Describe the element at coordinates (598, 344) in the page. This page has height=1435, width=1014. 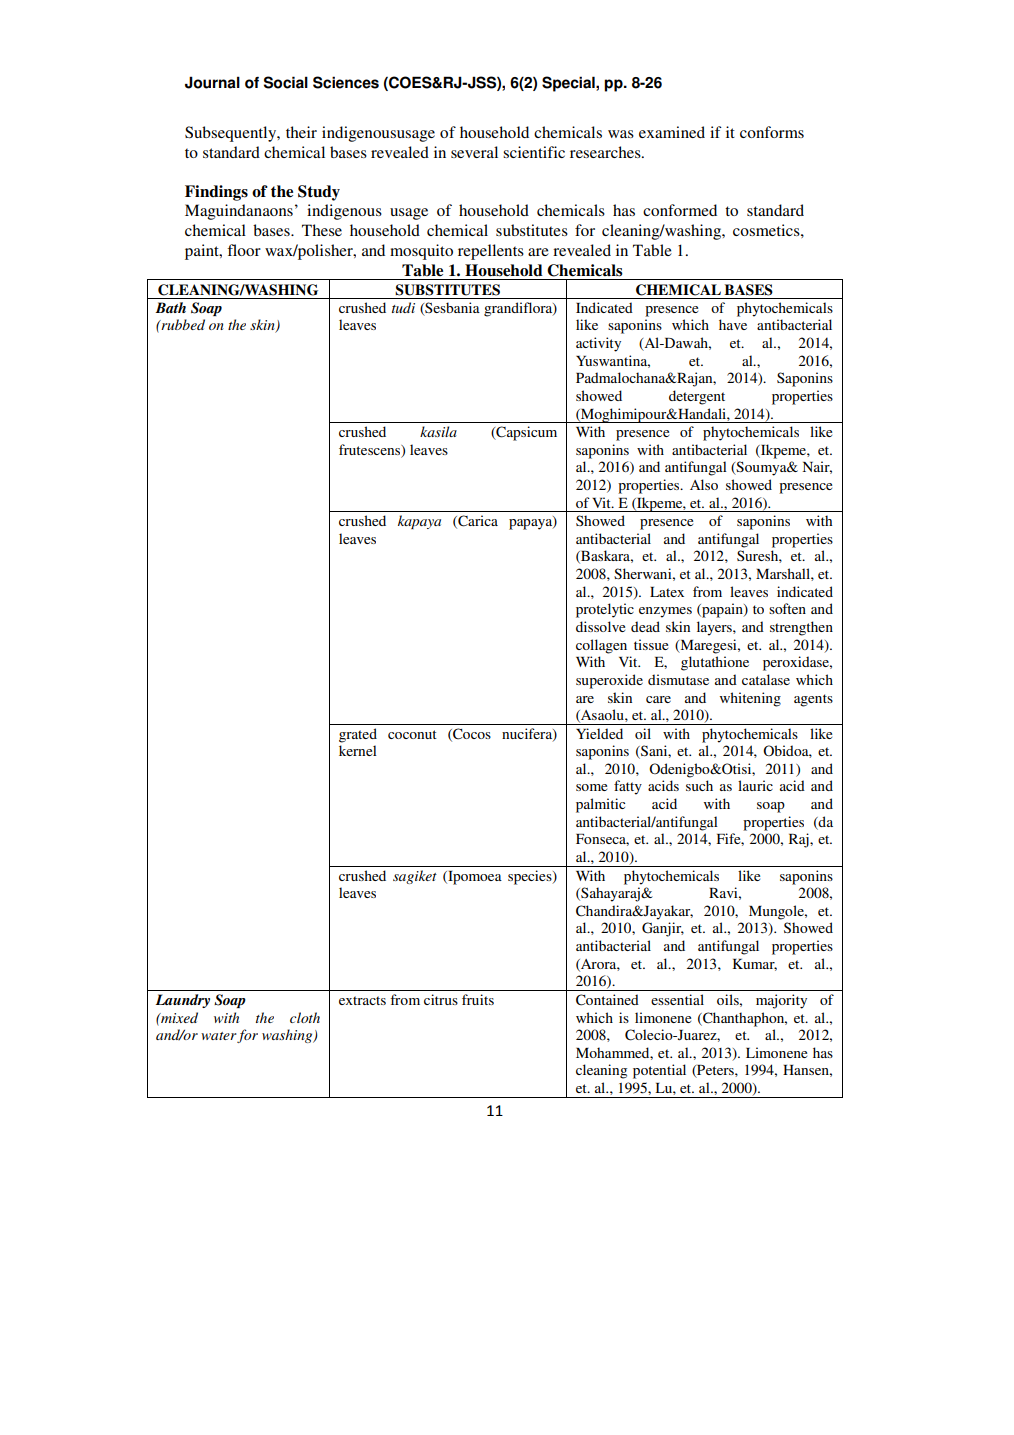
I see `activity` at that location.
